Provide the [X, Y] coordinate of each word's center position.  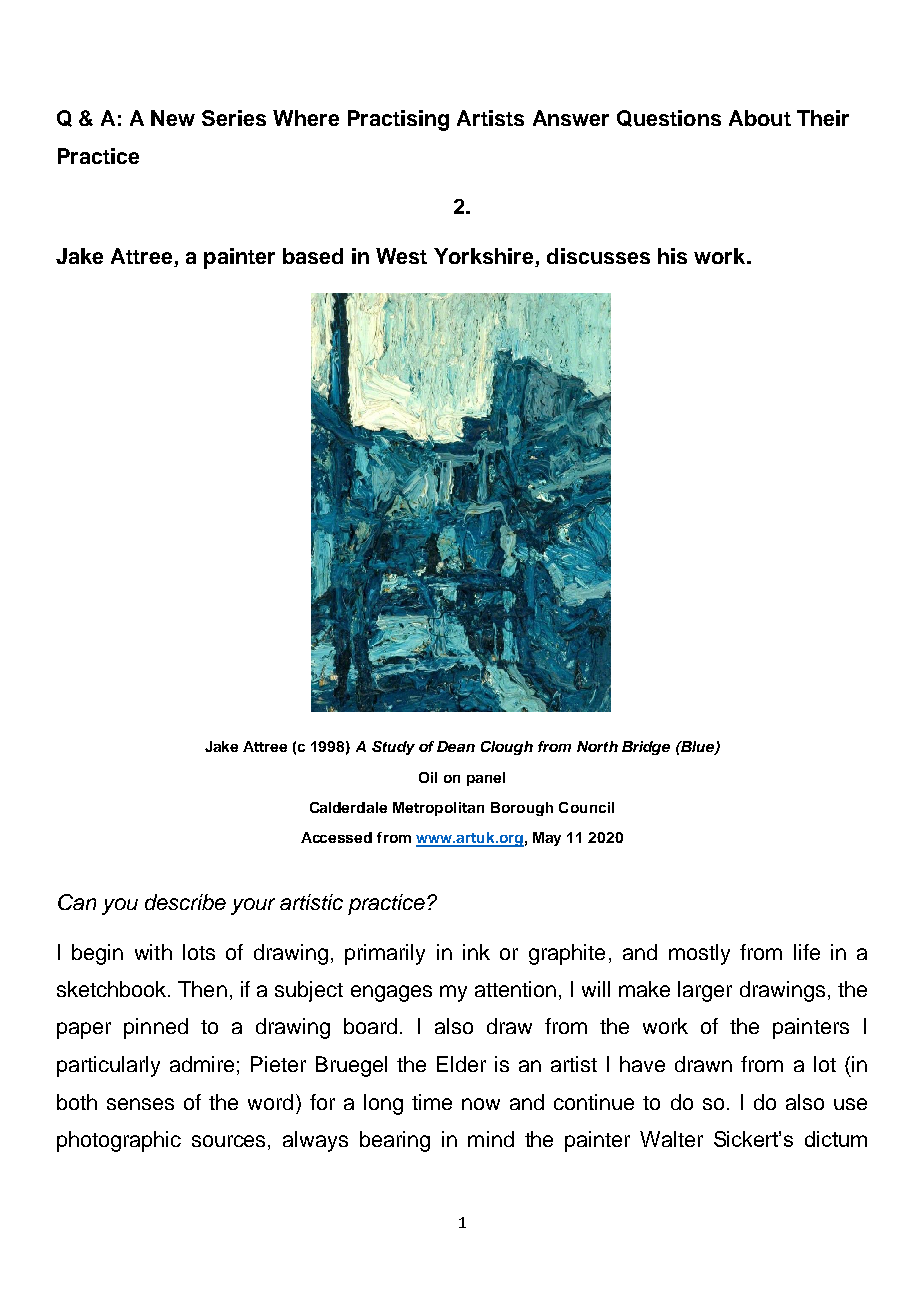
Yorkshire [483, 256]
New [173, 118]
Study [393, 748]
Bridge [646, 748]
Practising [398, 120]
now [481, 1104]
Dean [456, 746]
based [313, 256]
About [760, 118]
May [547, 839]
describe [185, 902]
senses [140, 1104]
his [672, 256]
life [807, 952]
